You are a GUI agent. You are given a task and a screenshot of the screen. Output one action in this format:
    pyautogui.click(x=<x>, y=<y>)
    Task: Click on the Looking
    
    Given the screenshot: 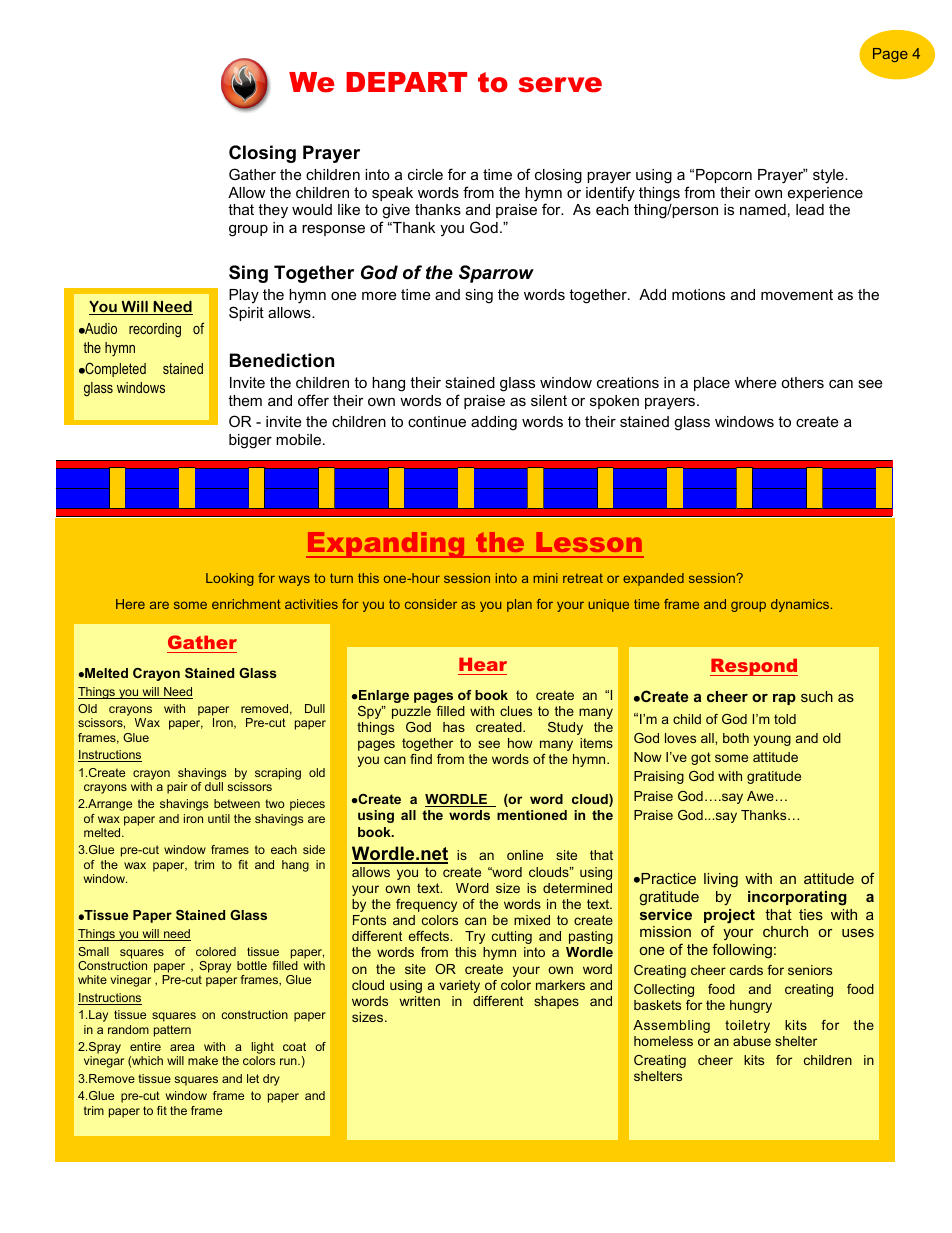 What is the action you would take?
    pyautogui.click(x=230, y=579)
